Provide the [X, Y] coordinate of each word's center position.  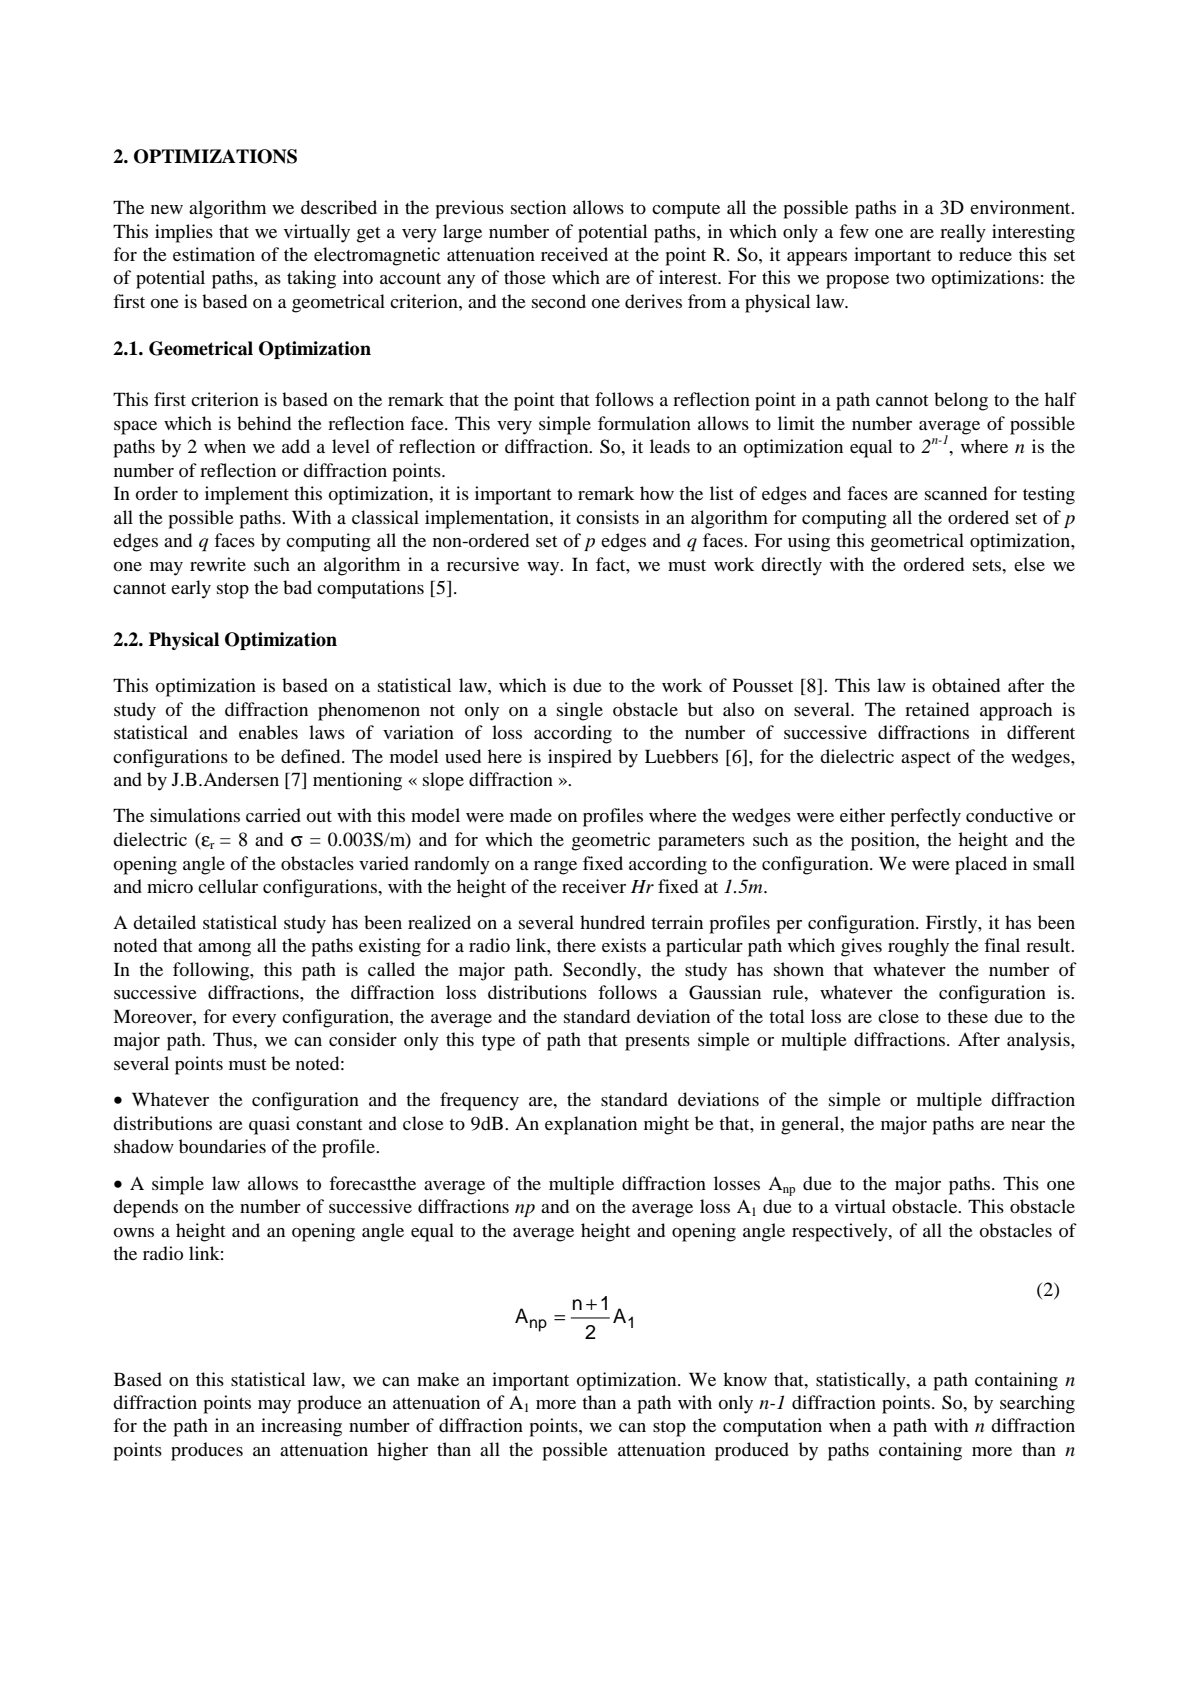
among [224, 950]
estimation [214, 254]
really [963, 233]
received [574, 254]
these [967, 1016]
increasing [301, 1427]
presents [657, 1043]
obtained [966, 685]
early [191, 589]
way [544, 569]
